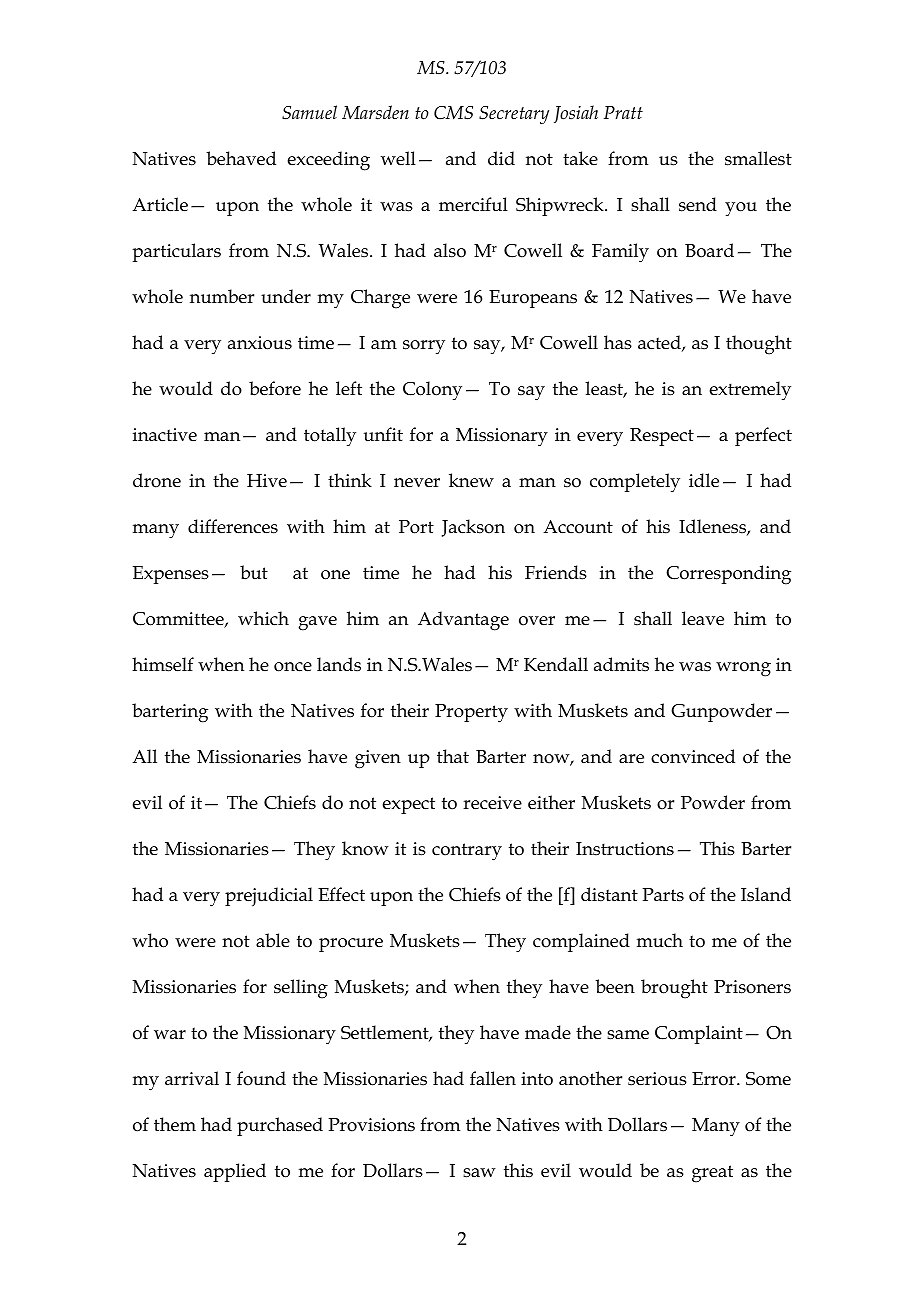 This screenshot has width=924, height=1308. What do you see at coordinates (235, 1172) in the screenshot?
I see `applied` at bounding box center [235, 1172].
